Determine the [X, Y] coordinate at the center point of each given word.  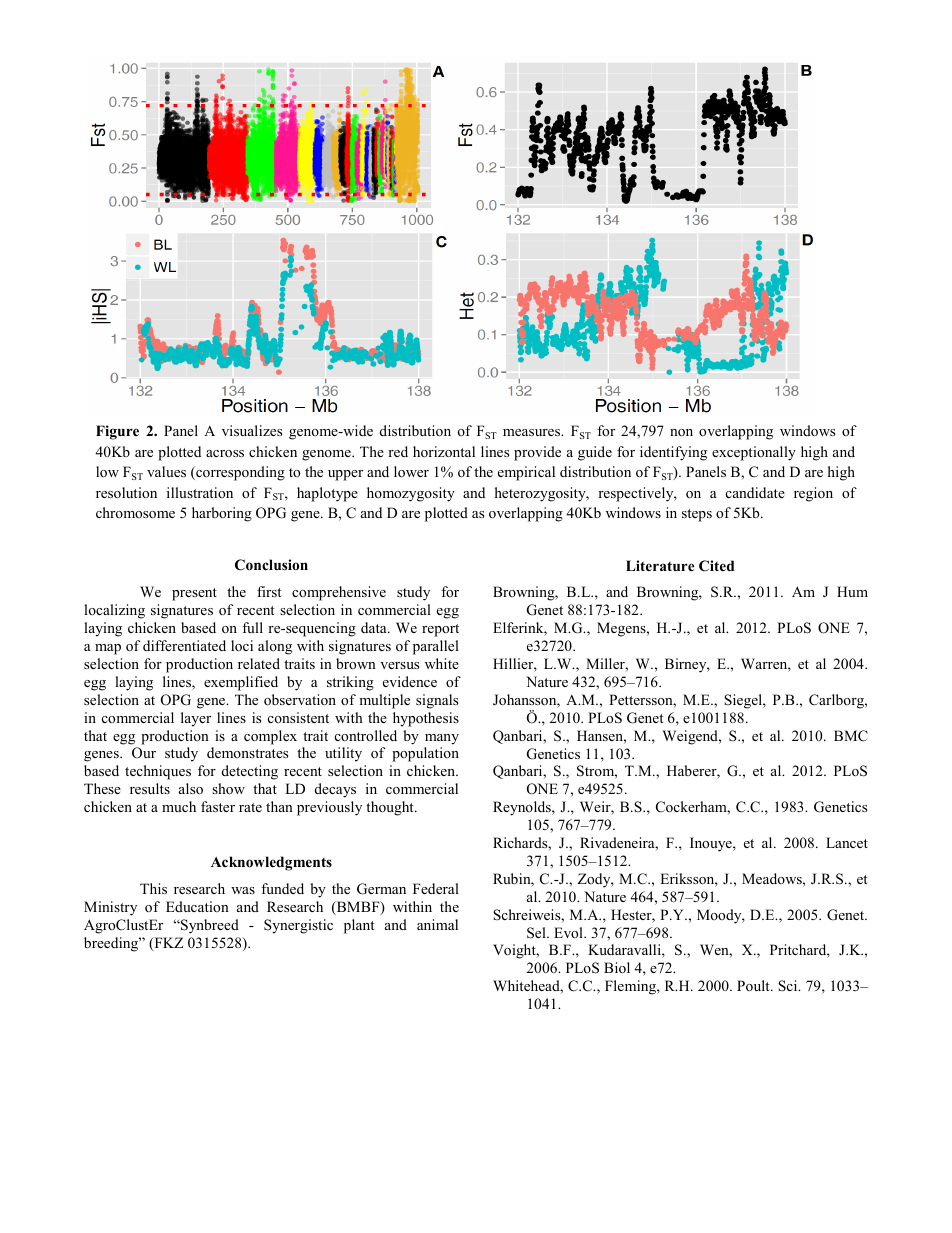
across [225, 453]
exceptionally [754, 453]
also [191, 788]
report [440, 630]
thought [391, 808]
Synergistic [298, 926]
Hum [852, 591]
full [252, 627]
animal [437, 924]
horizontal [444, 451]
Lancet [847, 842]
